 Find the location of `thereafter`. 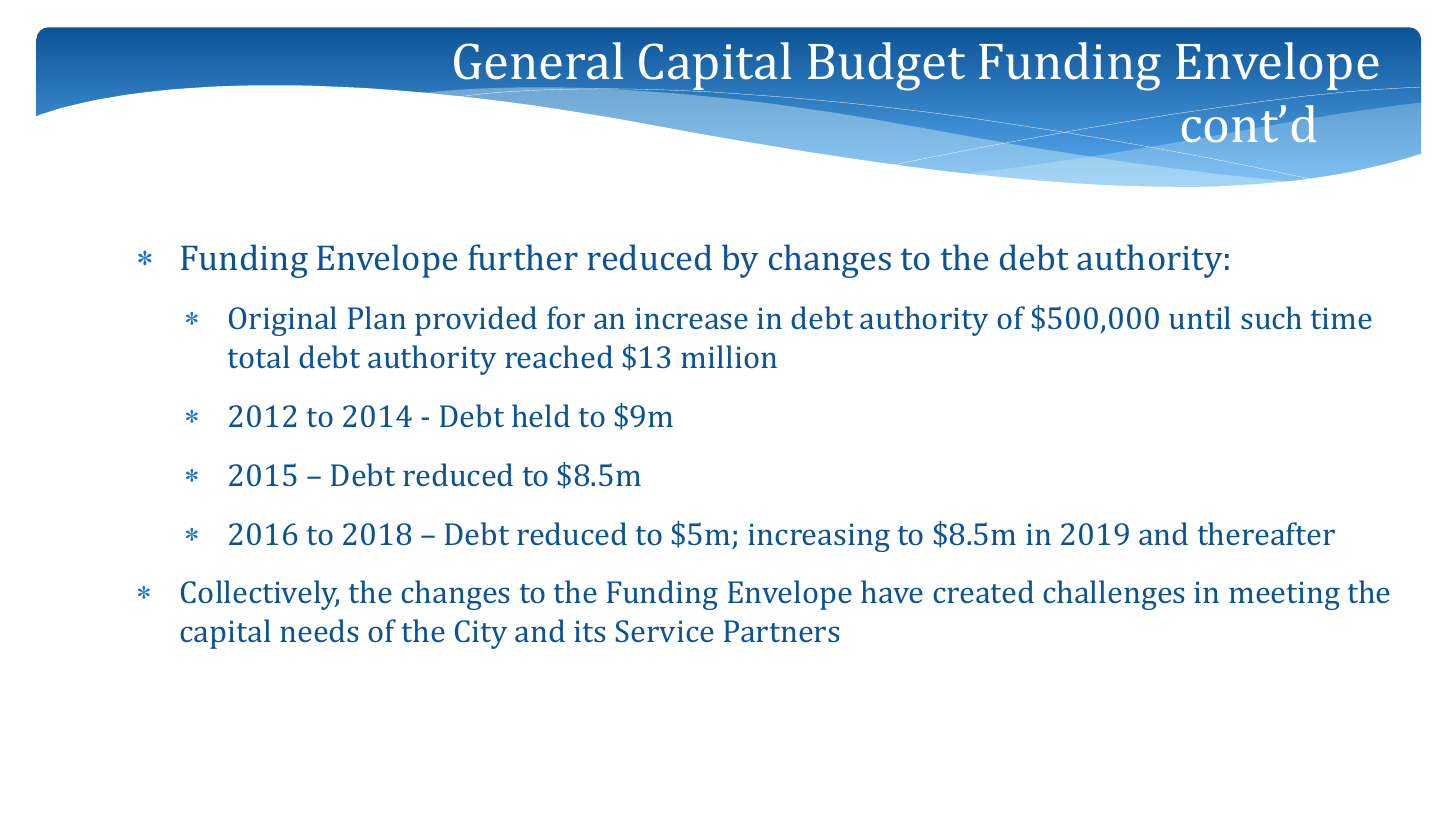

thereafter is located at coordinates (1266, 533).
